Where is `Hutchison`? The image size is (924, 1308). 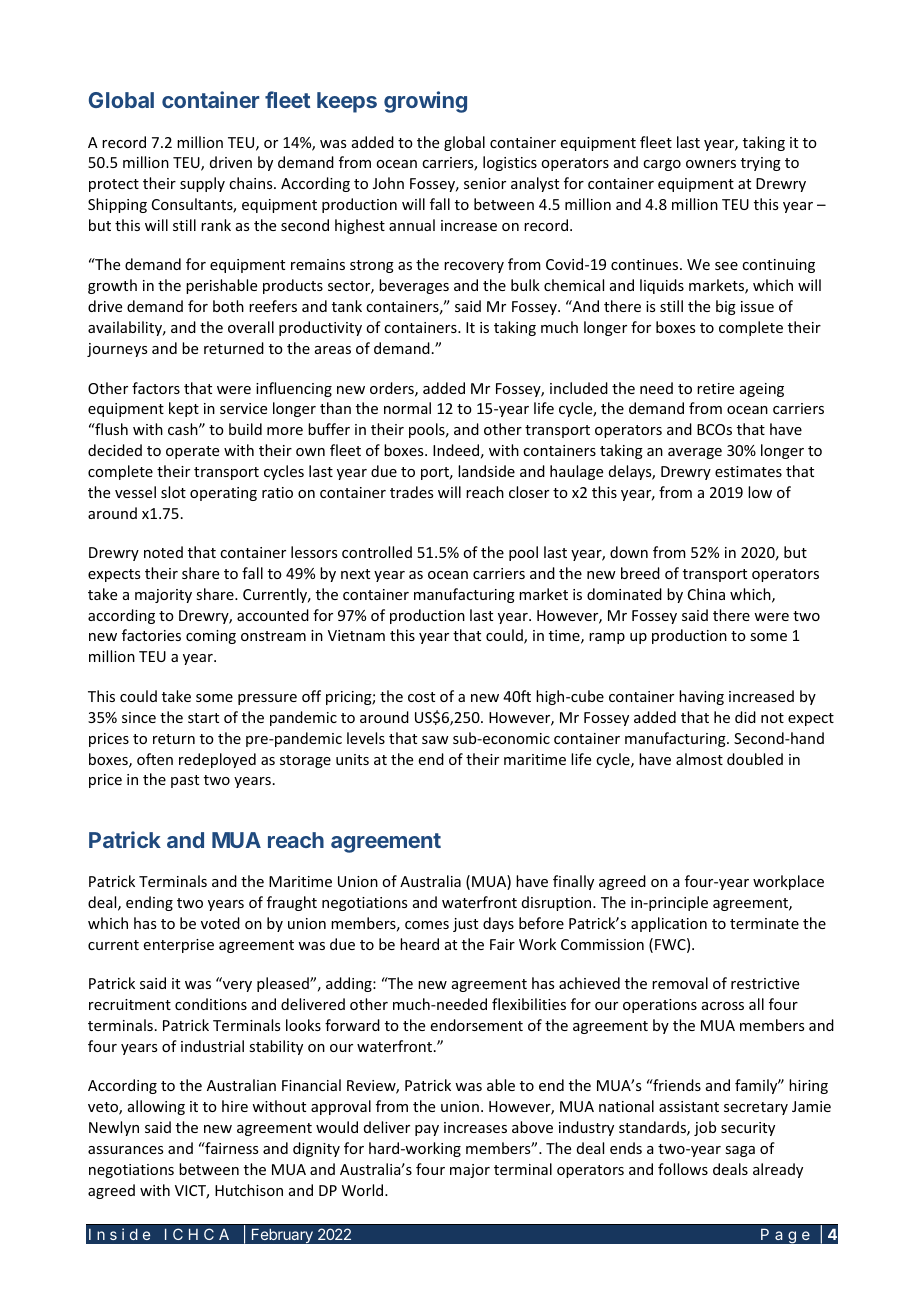
Hutchison is located at coordinates (249, 1190).
